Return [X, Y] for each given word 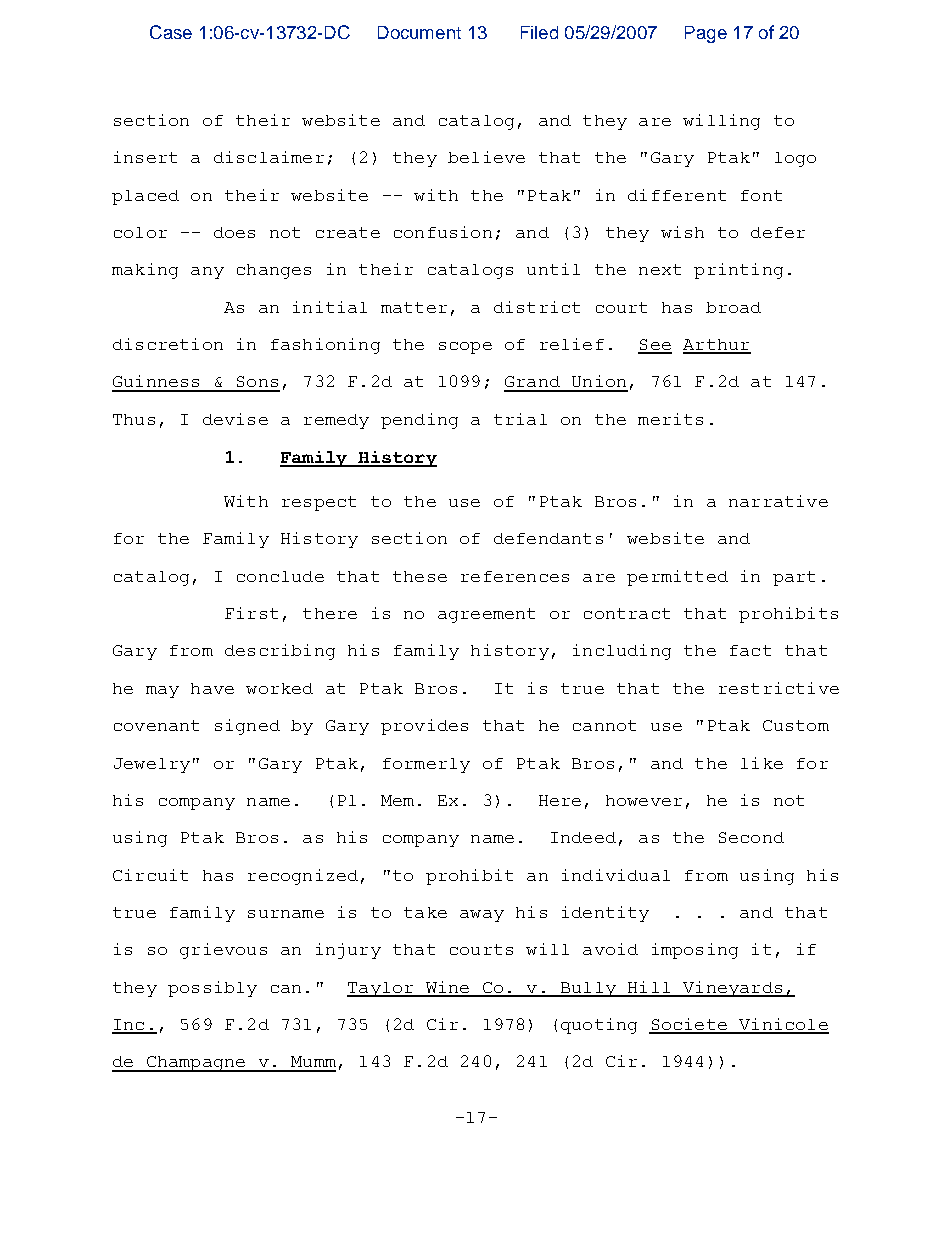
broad [733, 307]
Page [706, 34]
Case [171, 32]
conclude [280, 576]
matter [414, 307]
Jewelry [152, 765]
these [420, 576]
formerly [426, 765]
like [762, 763]
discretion [168, 344]
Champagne [195, 1064]
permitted [677, 578]
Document [419, 32]
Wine [447, 988]
